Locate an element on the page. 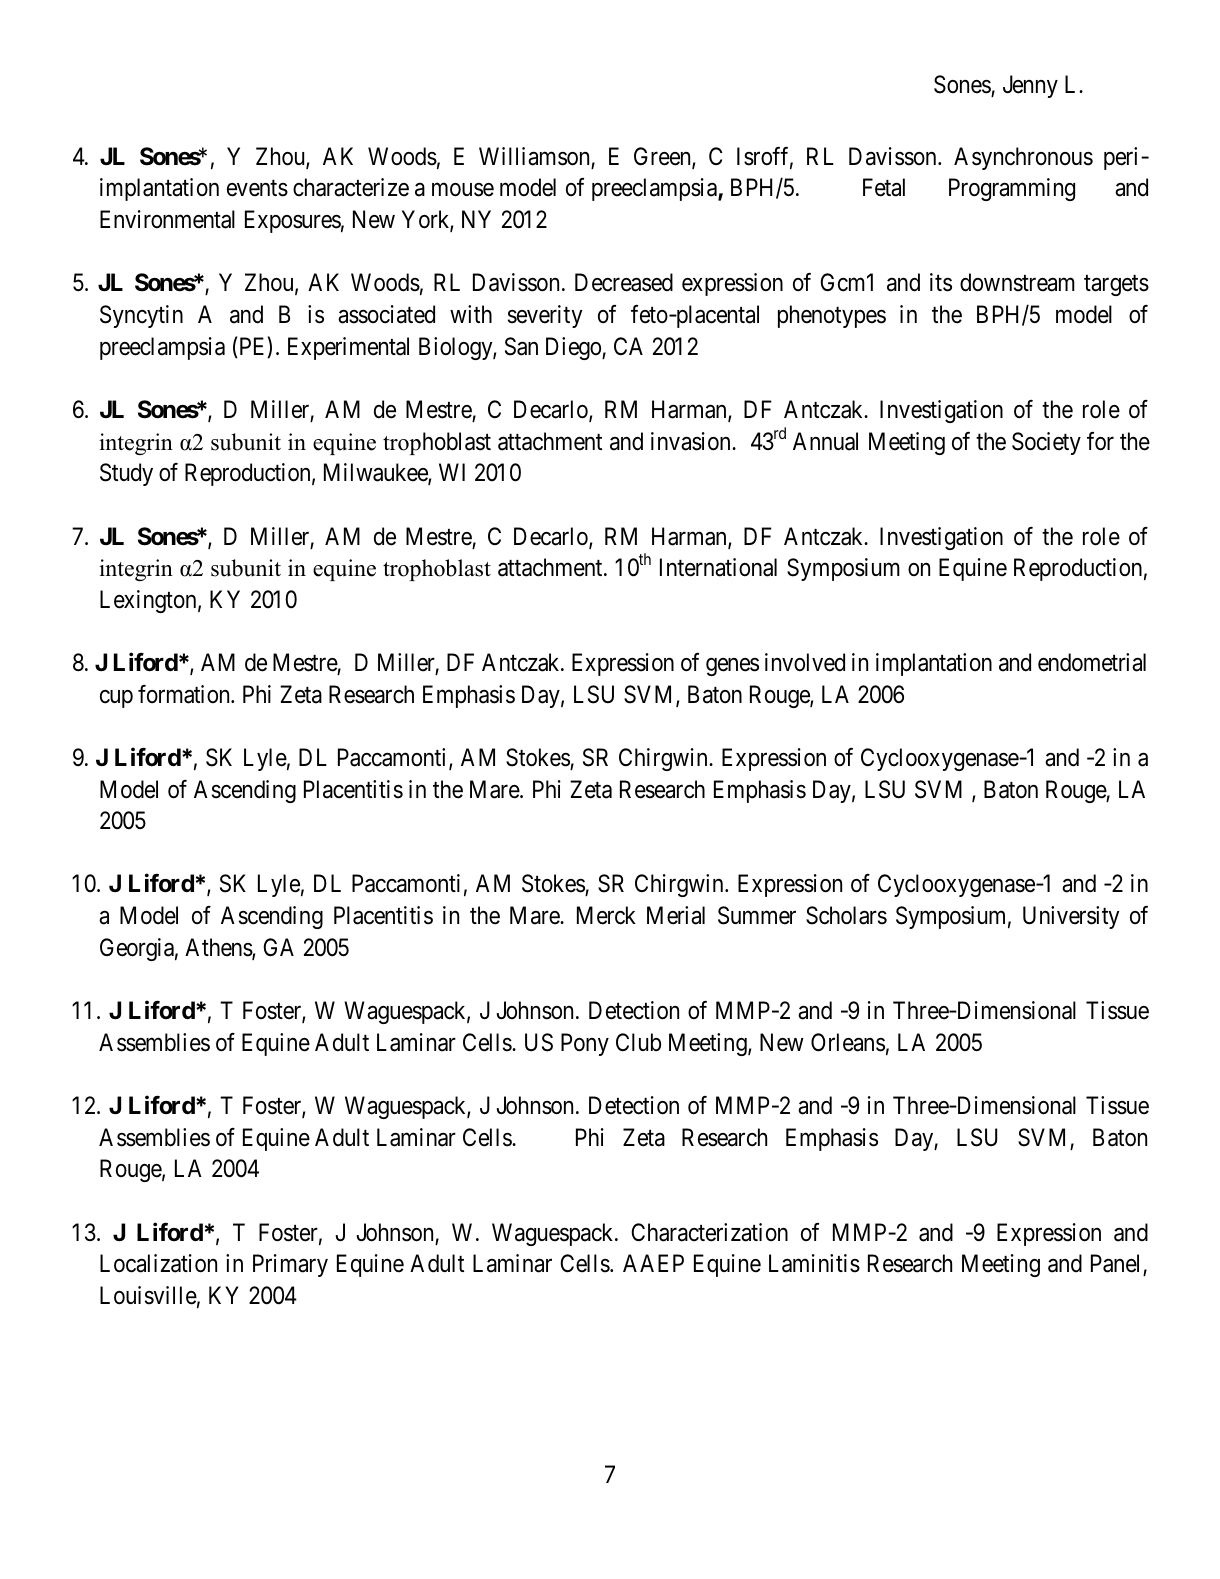 This image has height=1579, width=1220. endometrial is located at coordinates (1092, 662).
